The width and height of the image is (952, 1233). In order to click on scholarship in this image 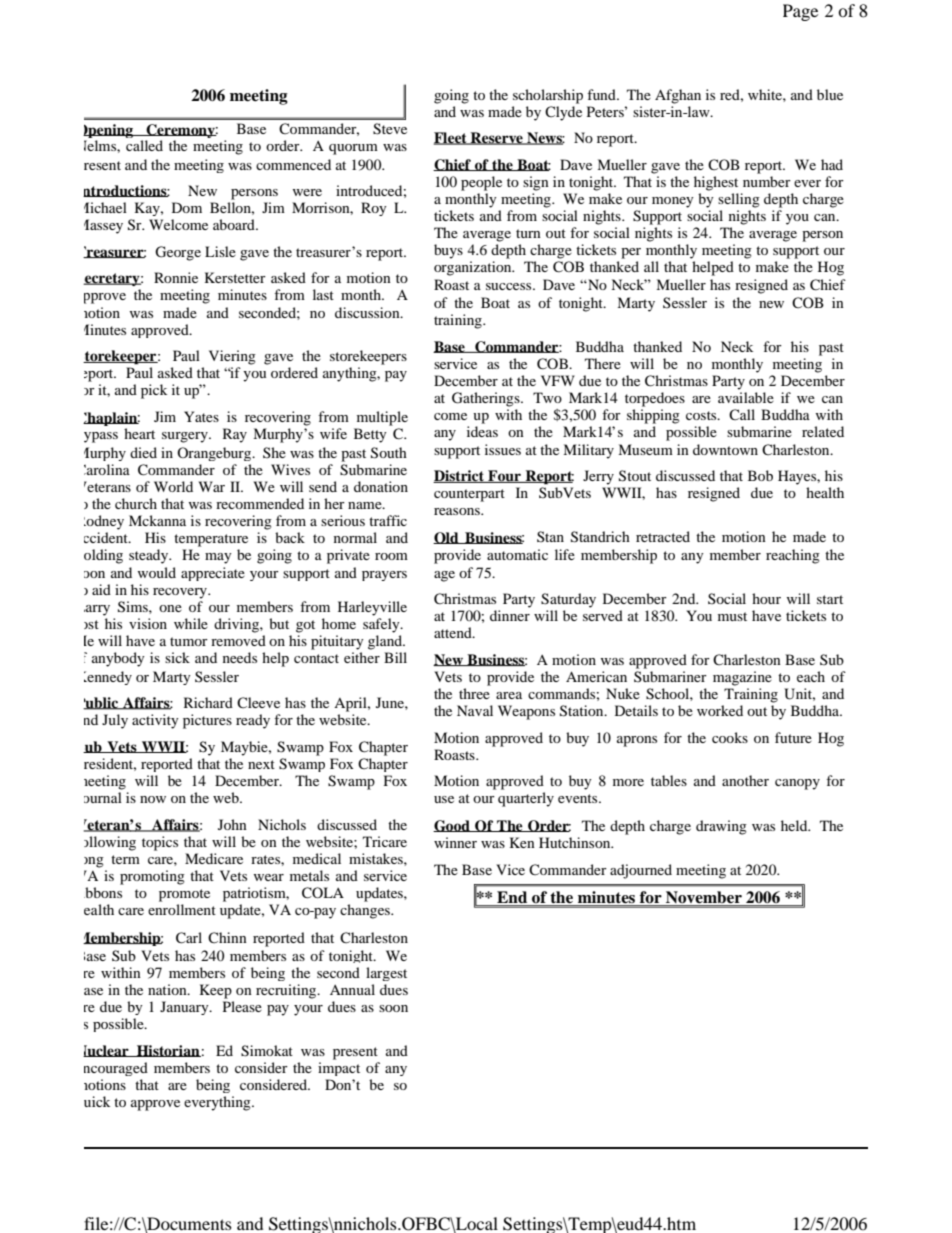, I will do `click(548, 96)`.
